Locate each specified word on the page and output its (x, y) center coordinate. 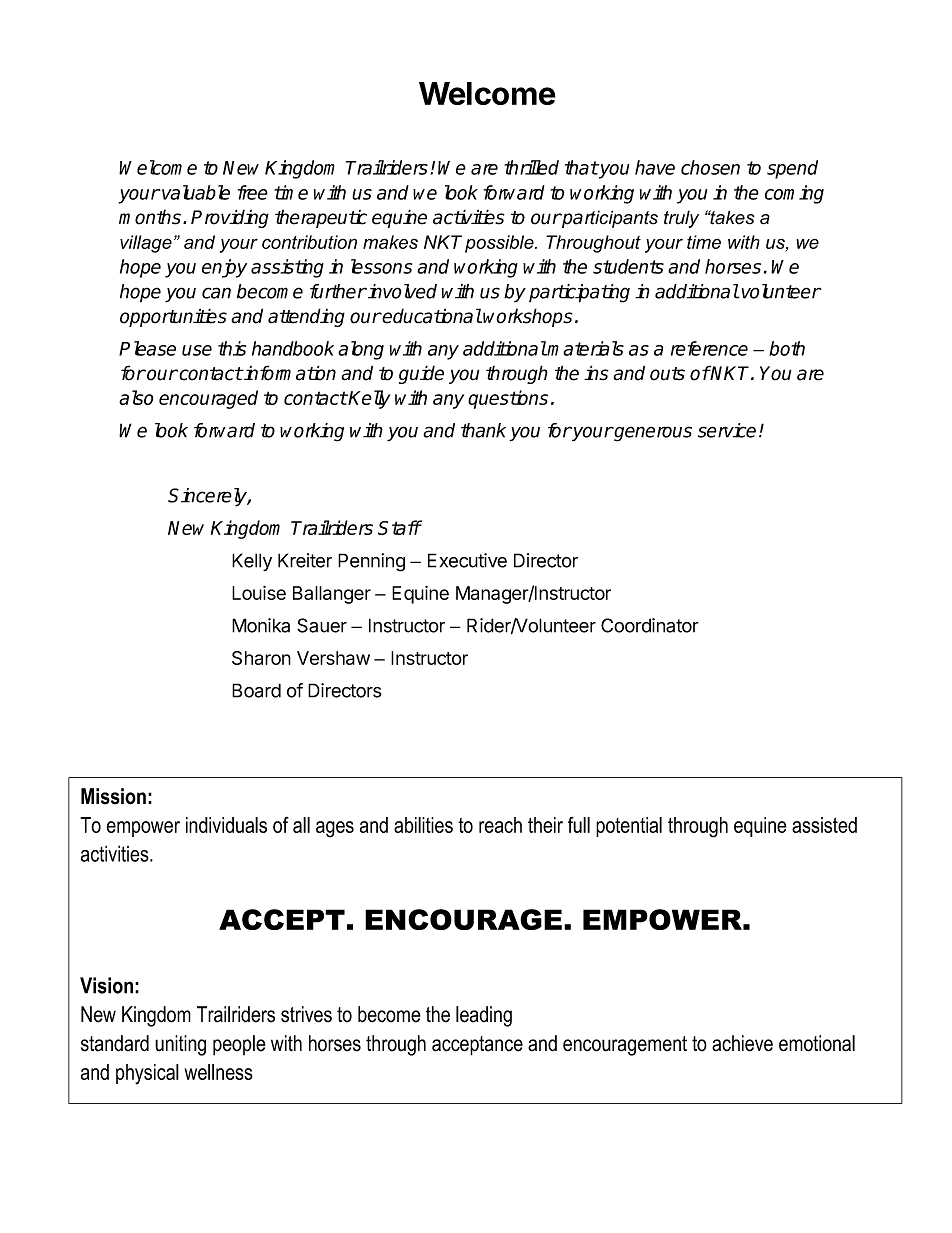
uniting (180, 1045)
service (727, 430)
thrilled (531, 167)
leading (484, 1016)
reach (500, 825)
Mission (113, 796)
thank (483, 430)
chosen (710, 167)
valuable (195, 192)
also (136, 397)
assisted (824, 825)
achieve (742, 1043)
